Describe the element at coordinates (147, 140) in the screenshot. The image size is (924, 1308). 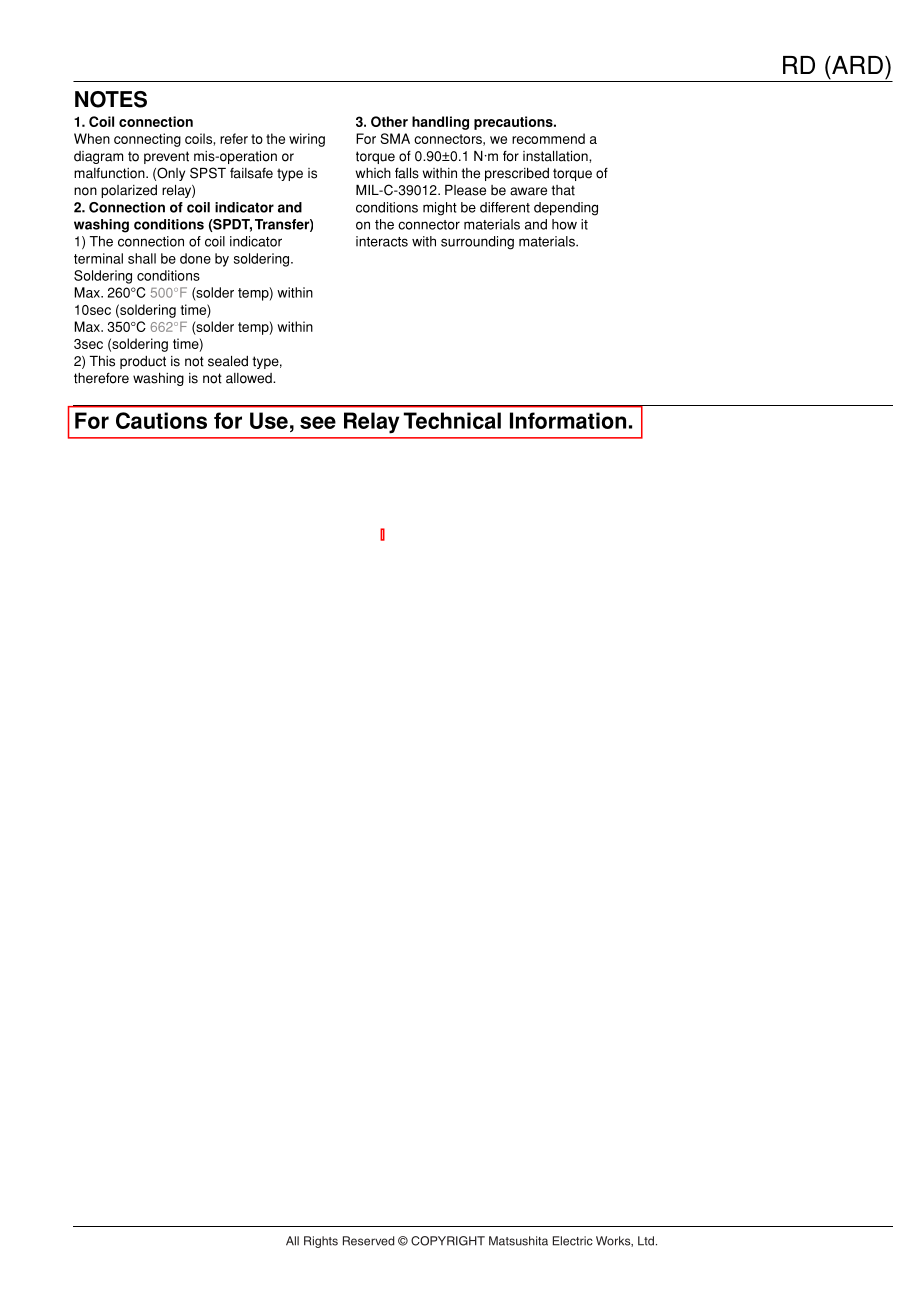
I see `connecting` at that location.
